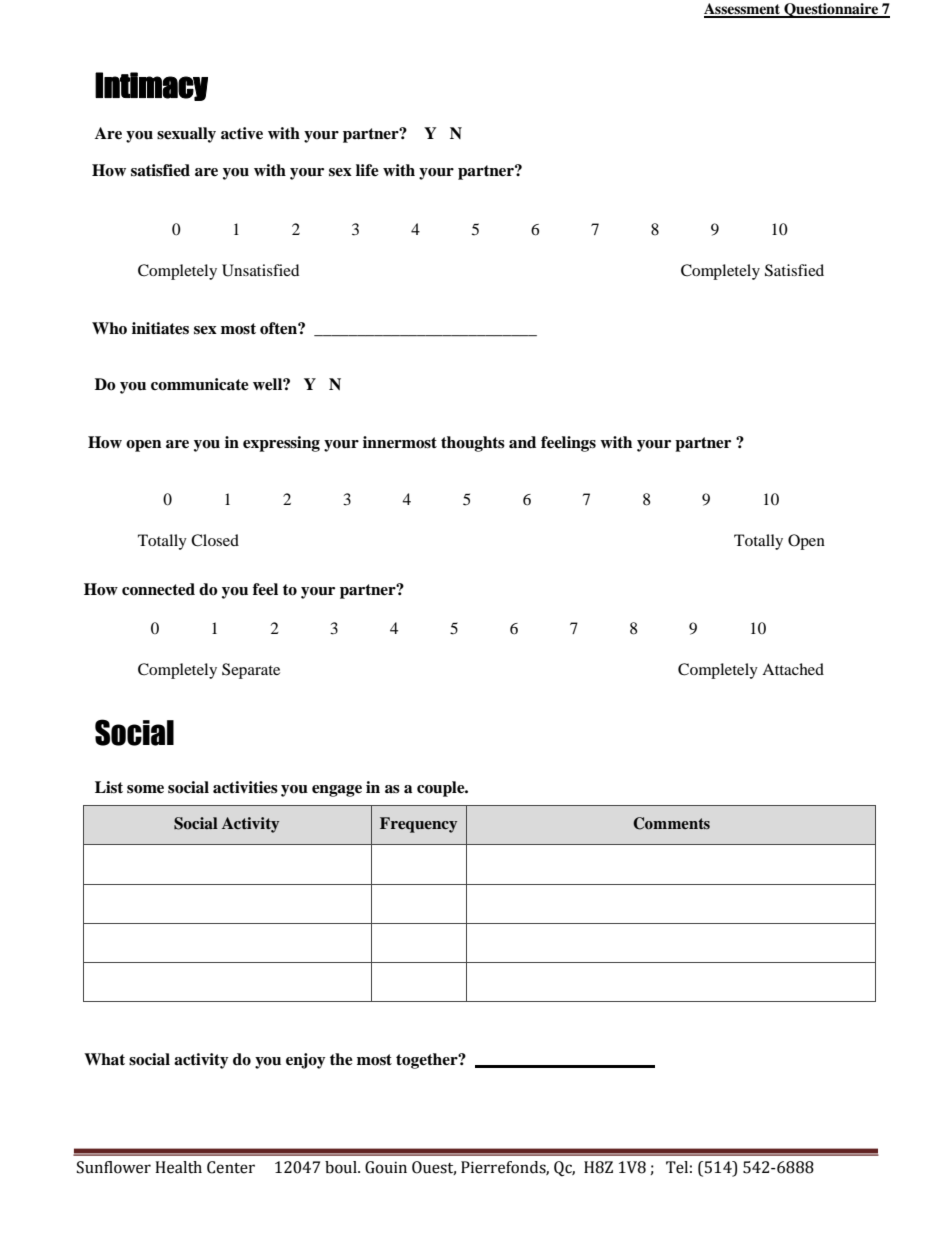  Describe the element at coordinates (158, 589) in the document. I see `connected` at that location.
